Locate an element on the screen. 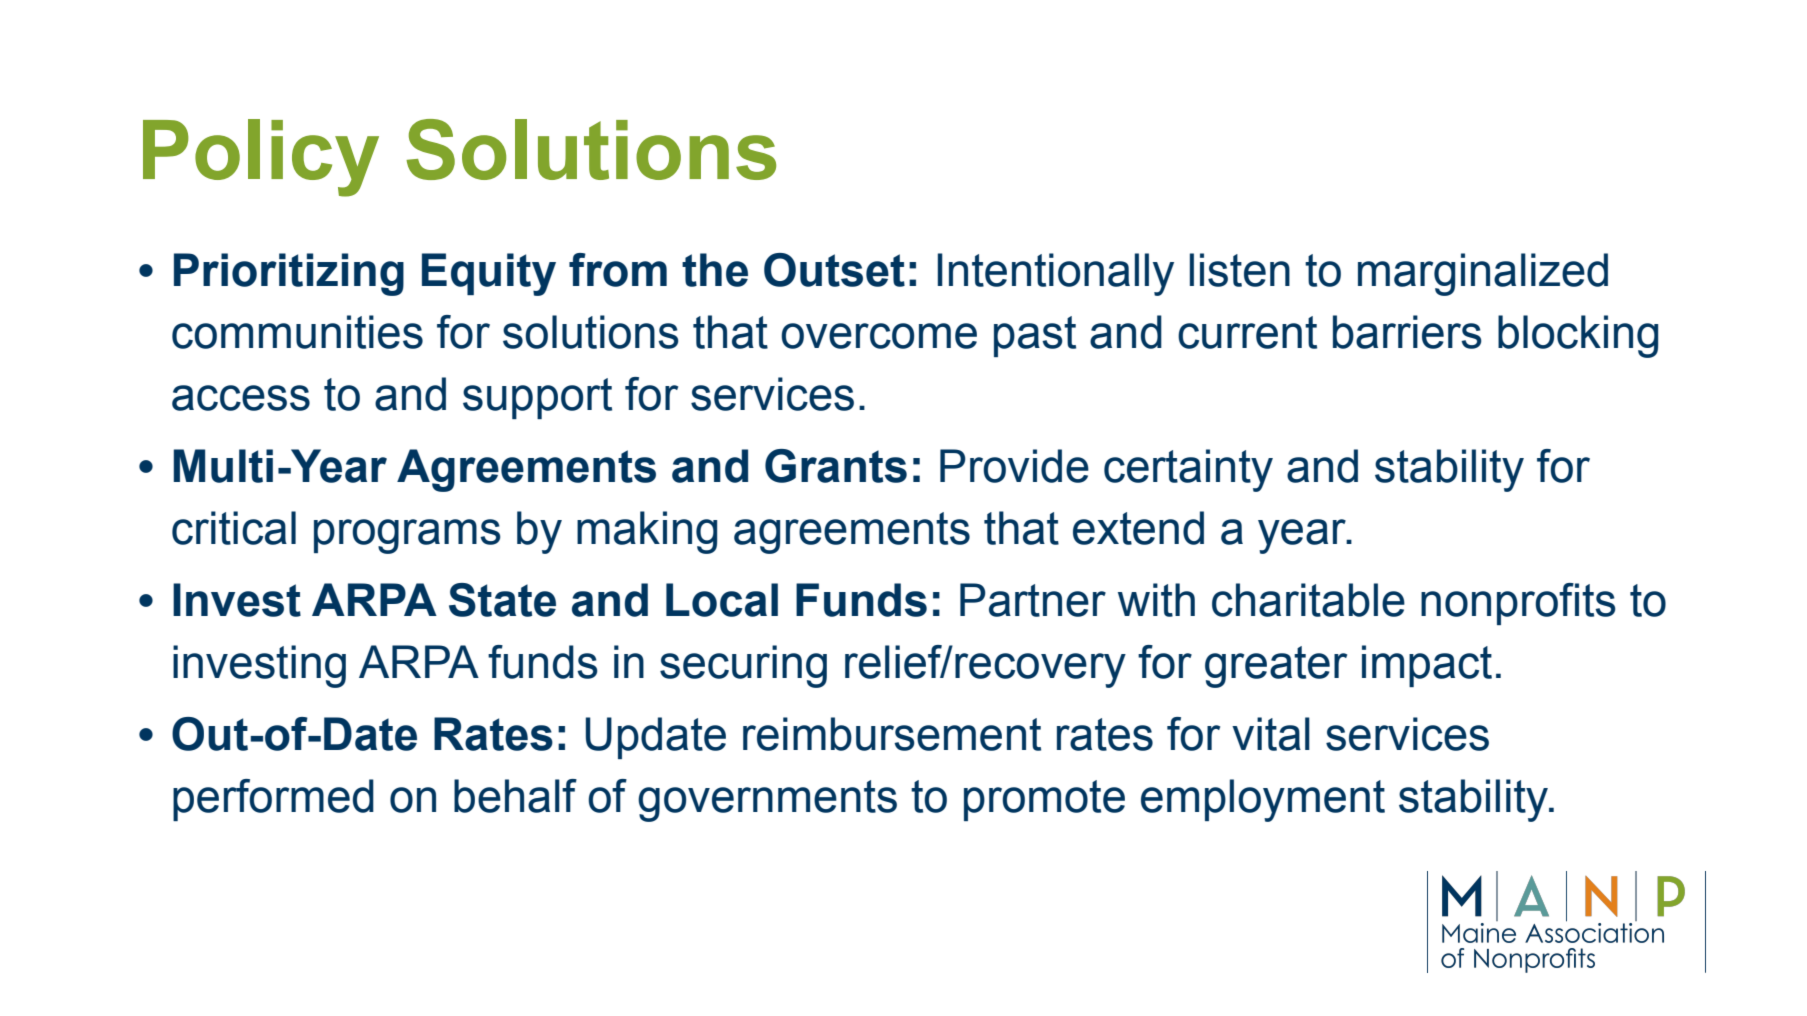  Partner is located at coordinates (1033, 600).
